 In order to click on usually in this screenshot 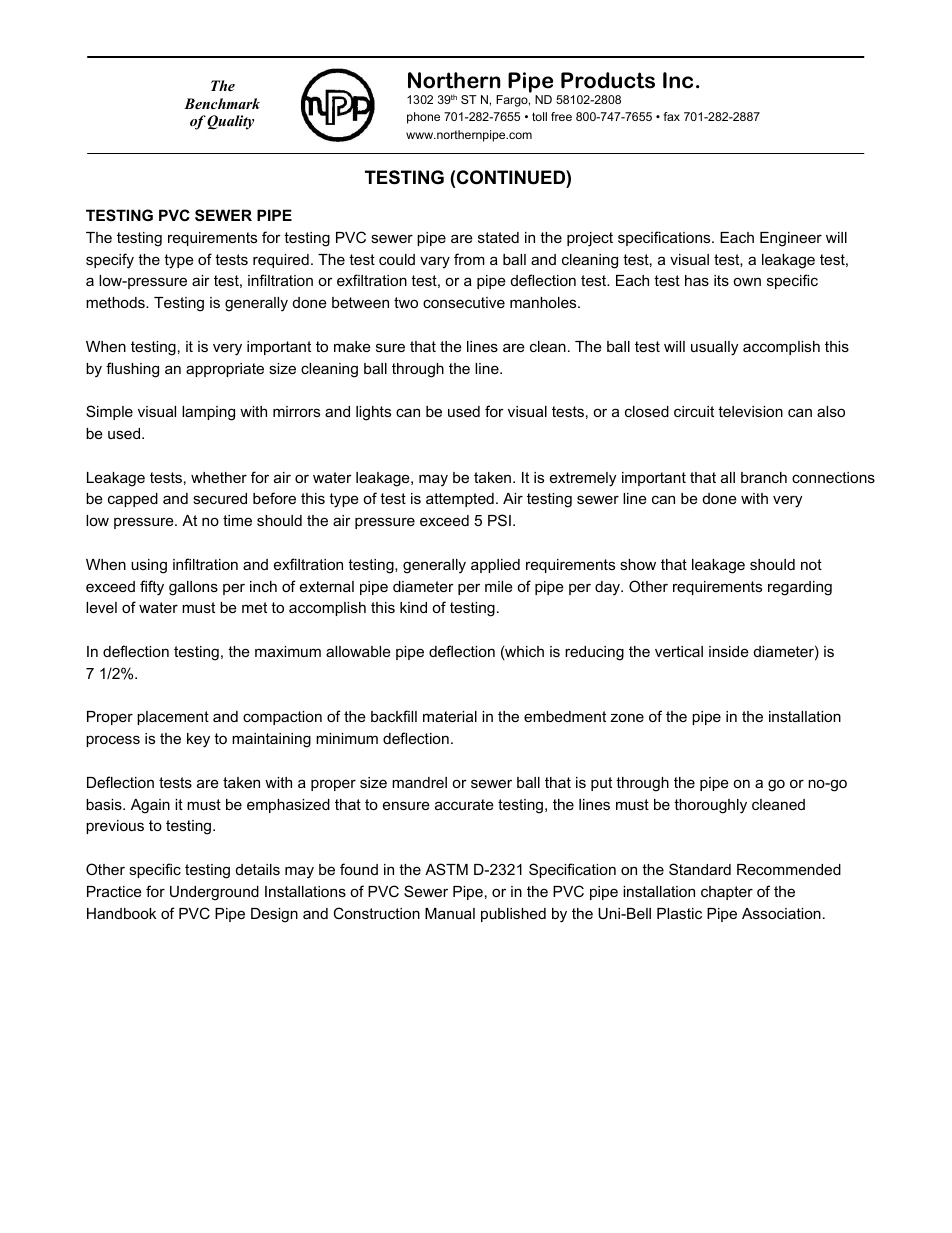, I will do `click(714, 348)`.
